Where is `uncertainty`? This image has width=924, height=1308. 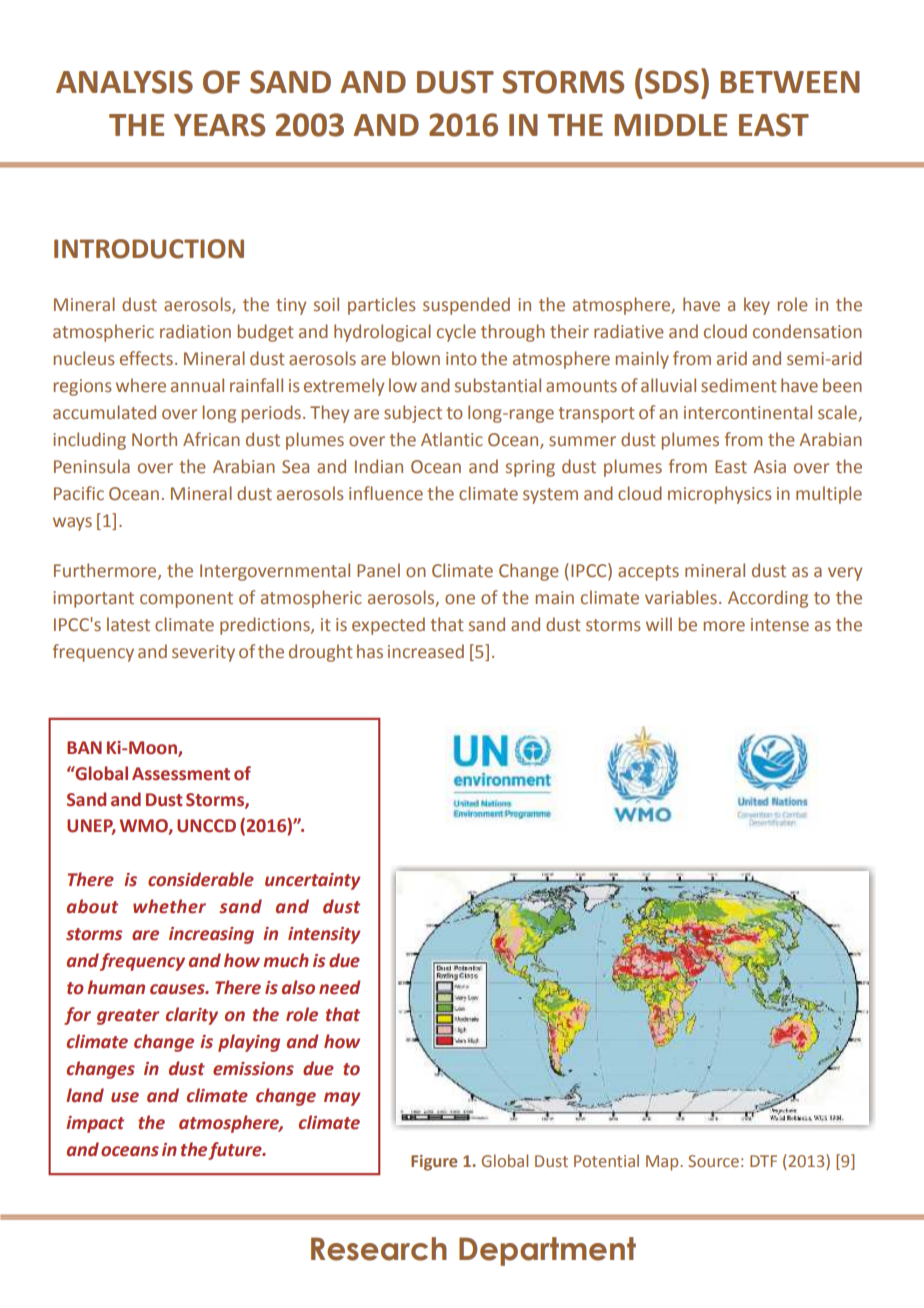 uncertainty is located at coordinates (313, 881).
